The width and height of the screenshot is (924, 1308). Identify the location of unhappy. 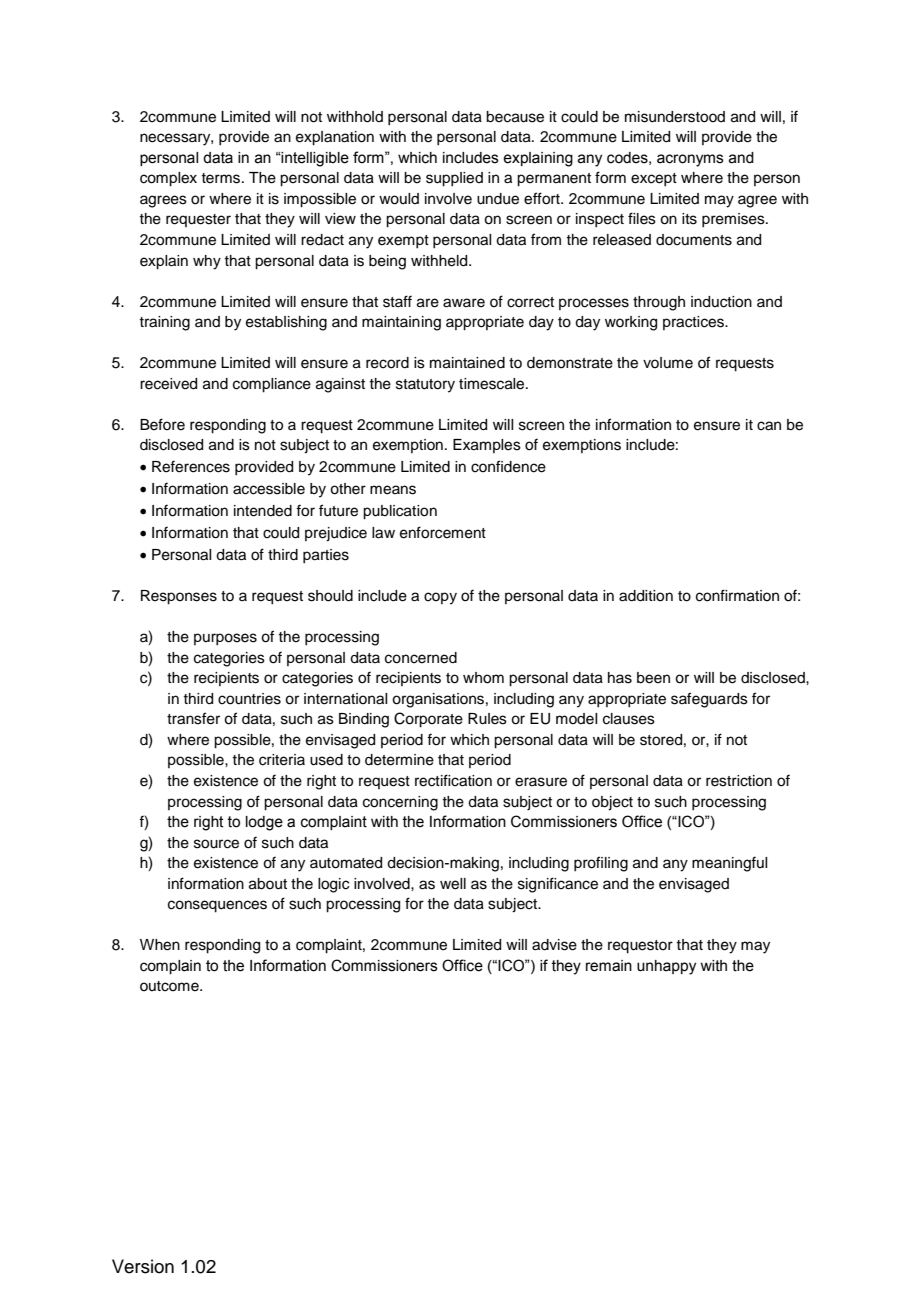
(666, 967).
